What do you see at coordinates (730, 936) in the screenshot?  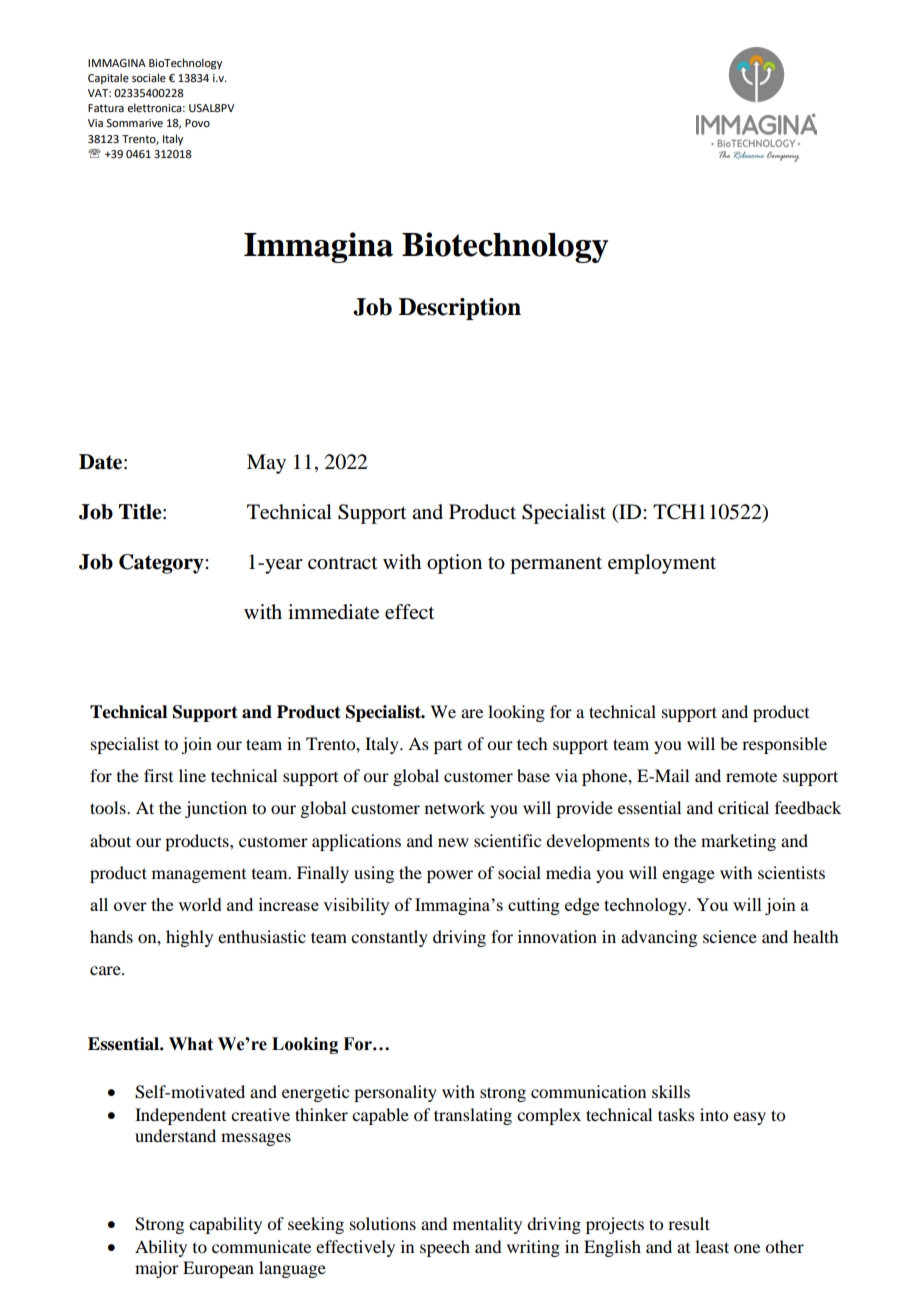 I see `science` at bounding box center [730, 936].
